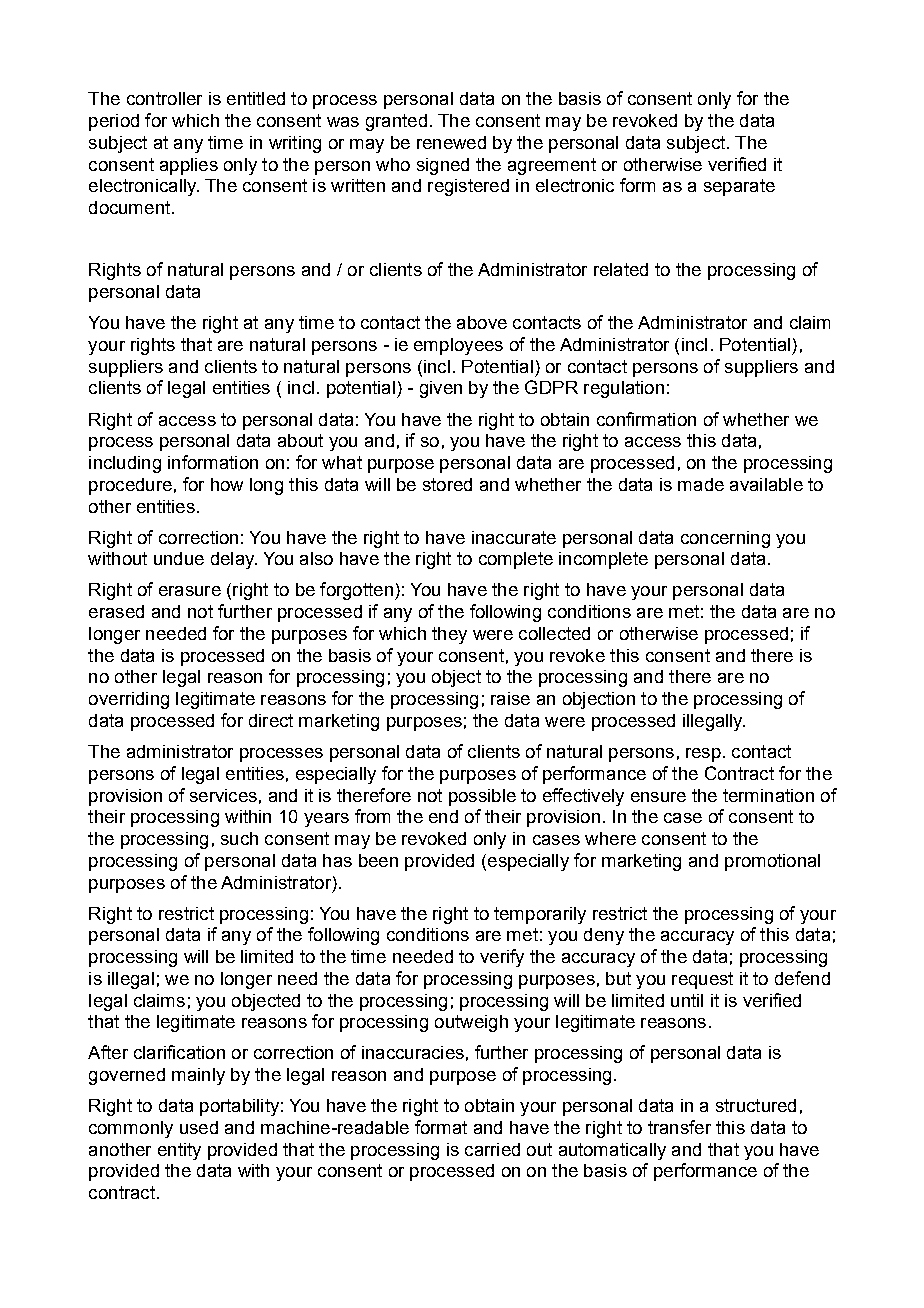 This image has height=1308, width=924. I want to click on carried, so click(492, 1149).
